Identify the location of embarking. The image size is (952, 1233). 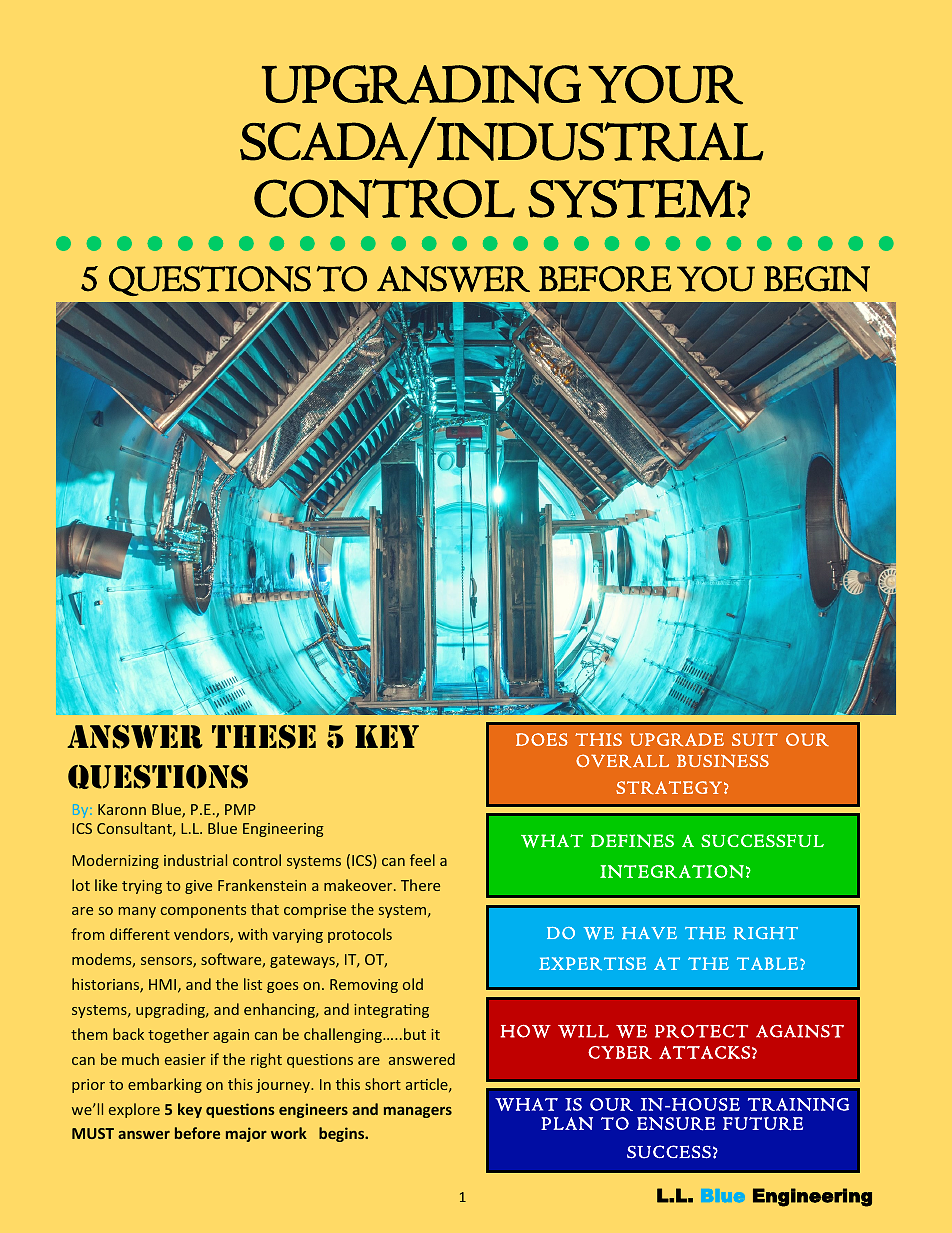
(165, 1085).
